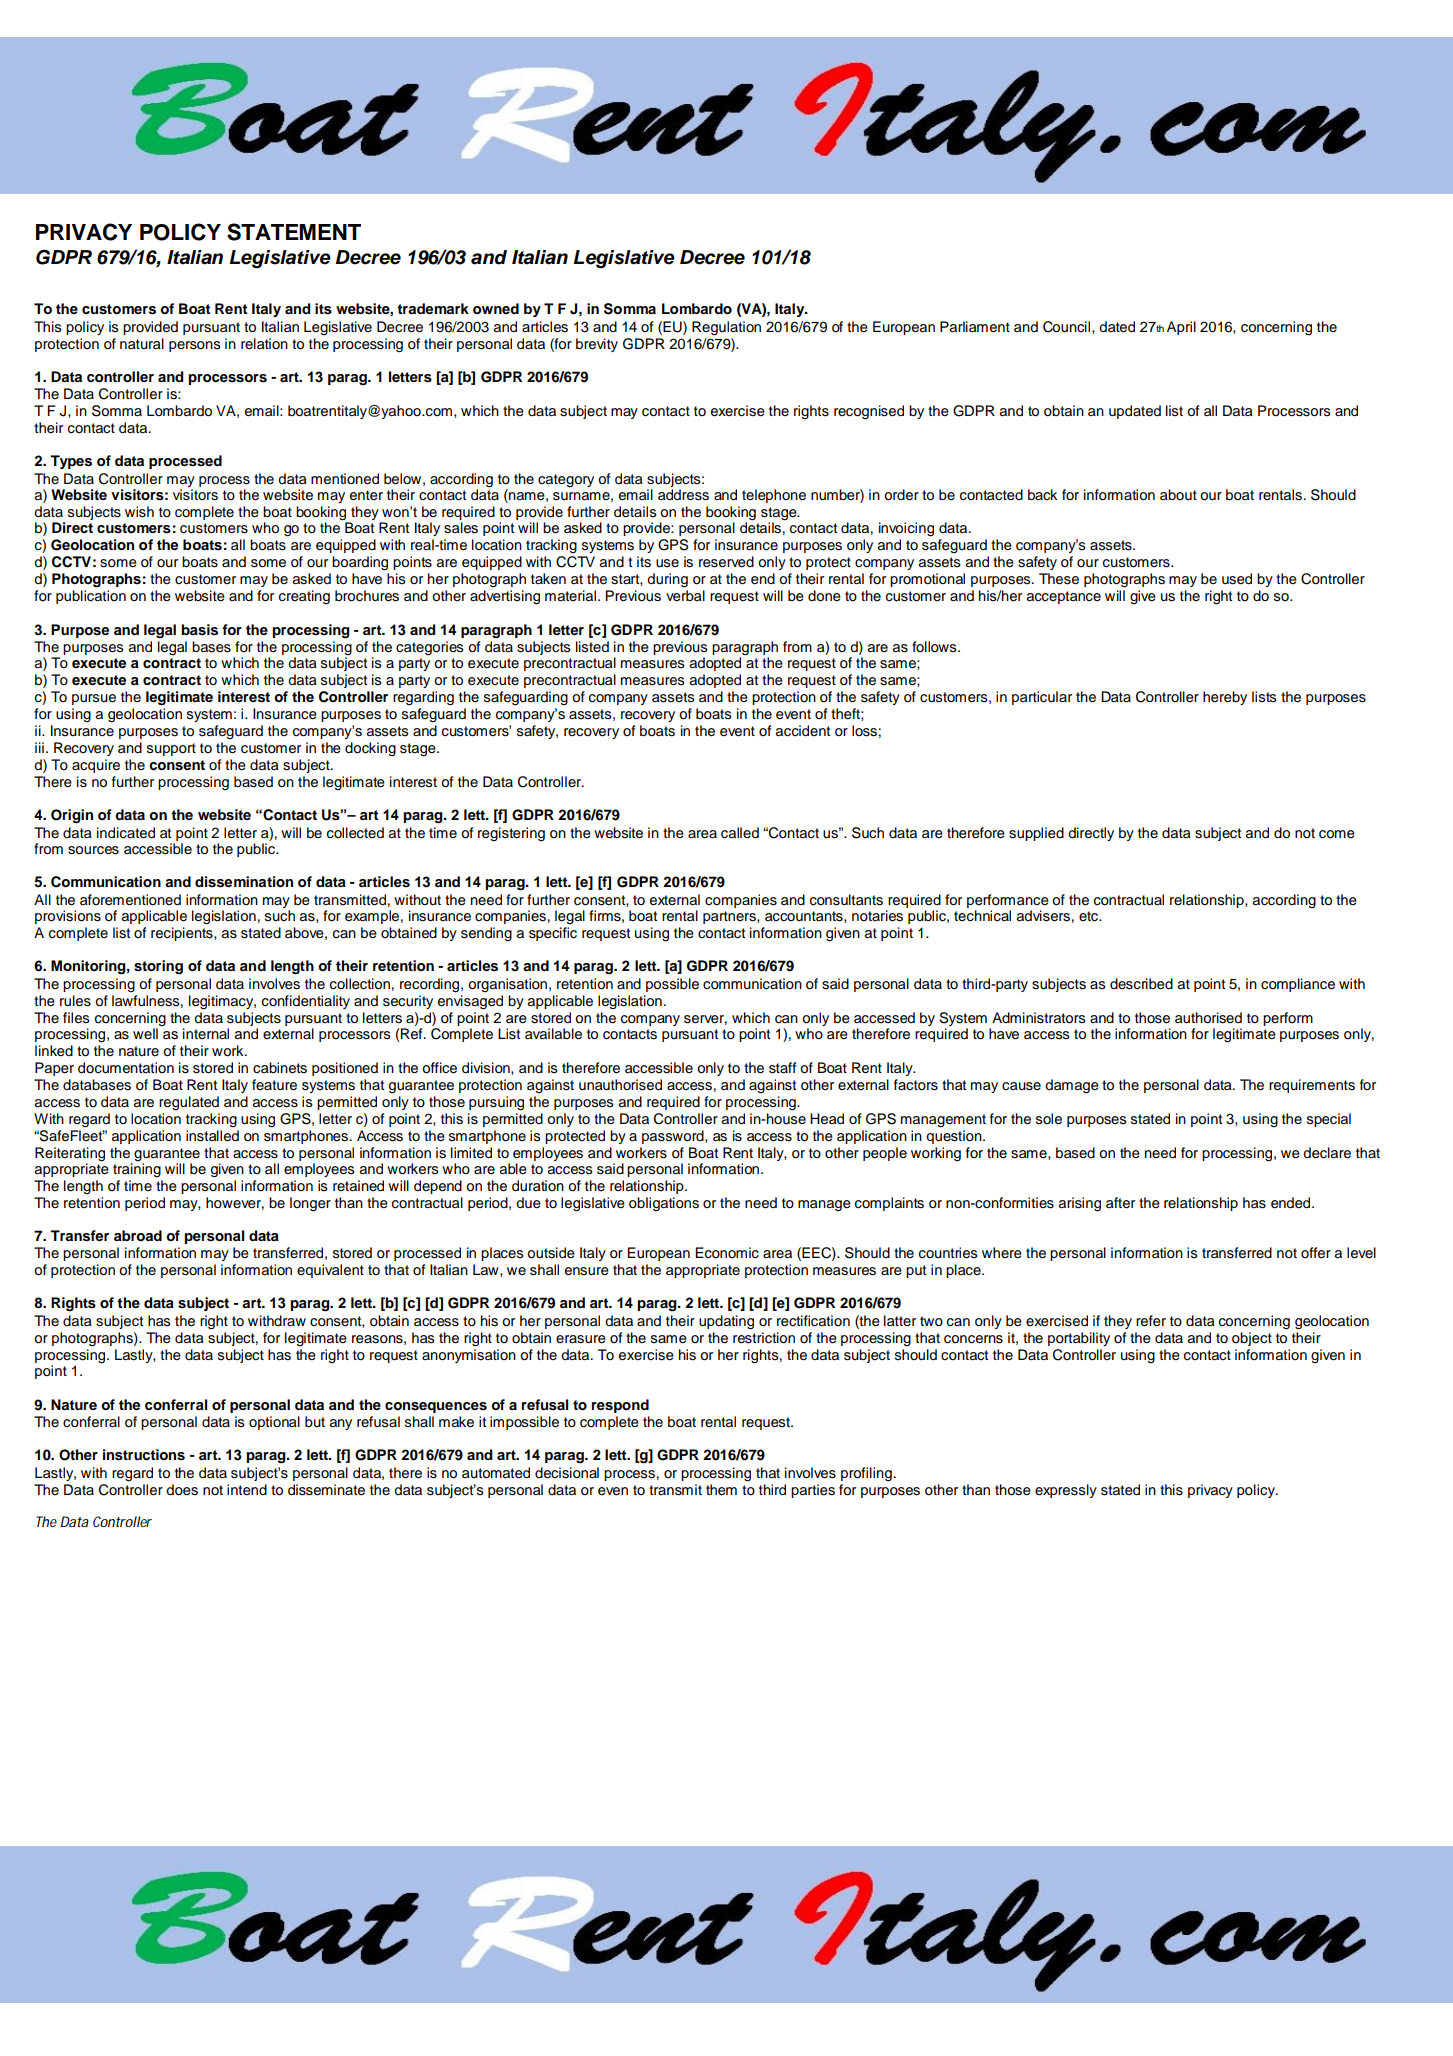 The image size is (1453, 2056). What do you see at coordinates (304, 597) in the screenshot?
I see `creating` at bounding box center [304, 597].
